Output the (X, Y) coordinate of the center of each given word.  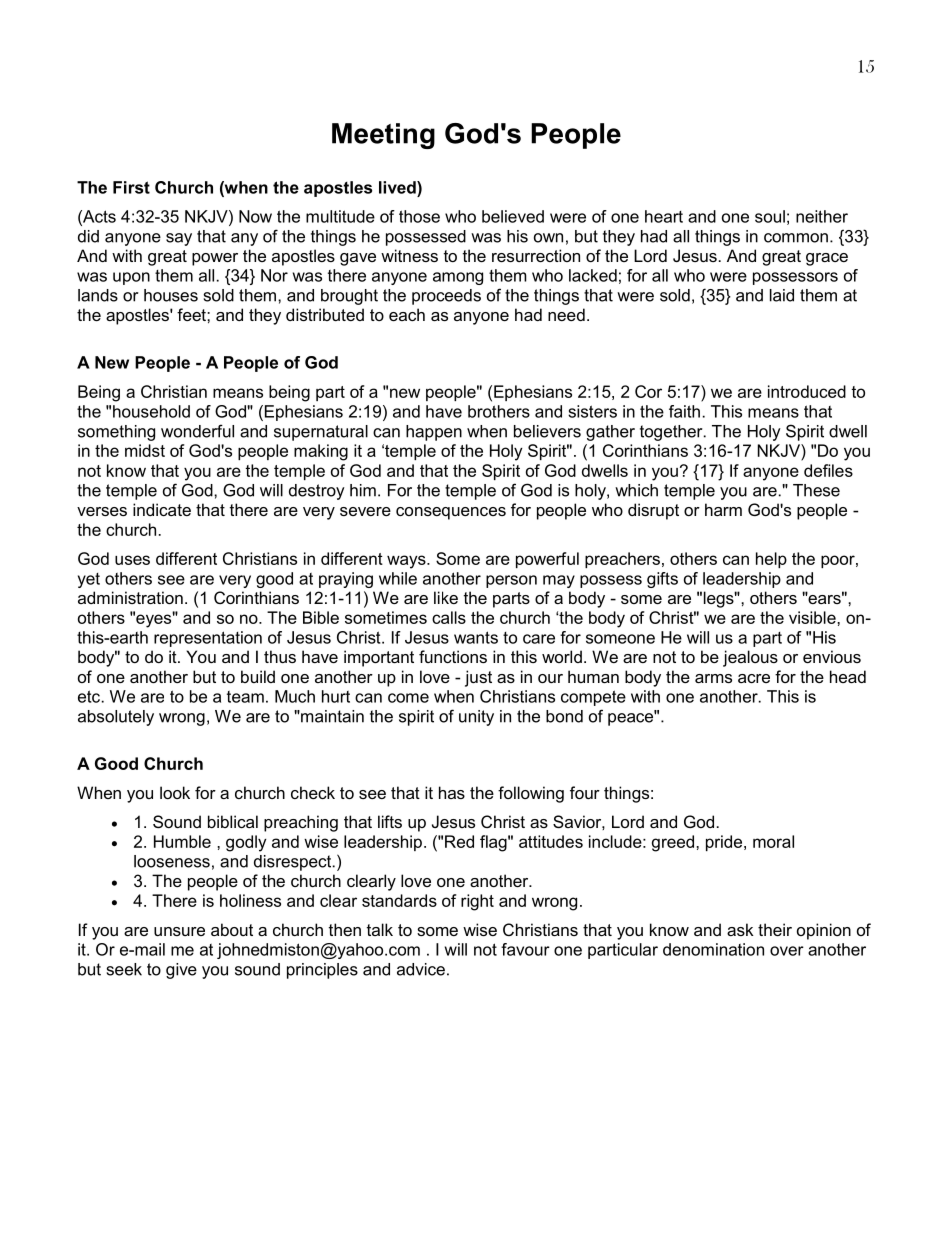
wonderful (197, 431)
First (131, 187)
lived (398, 187)
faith (684, 411)
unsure (179, 931)
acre (754, 678)
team (245, 697)
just (478, 678)
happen (434, 433)
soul (770, 216)
